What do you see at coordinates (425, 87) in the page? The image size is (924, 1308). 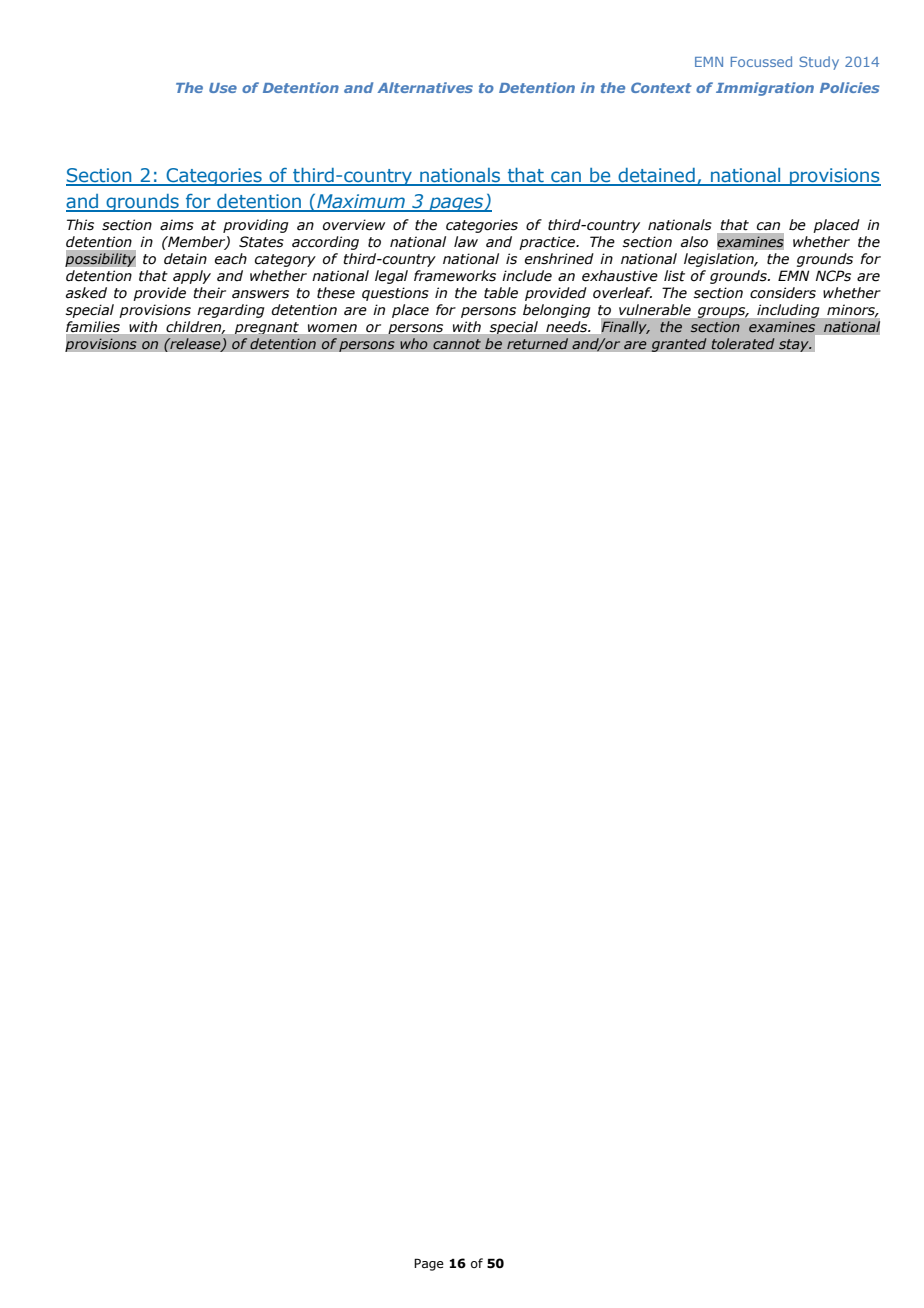 I see `Alternatives` at bounding box center [425, 87].
